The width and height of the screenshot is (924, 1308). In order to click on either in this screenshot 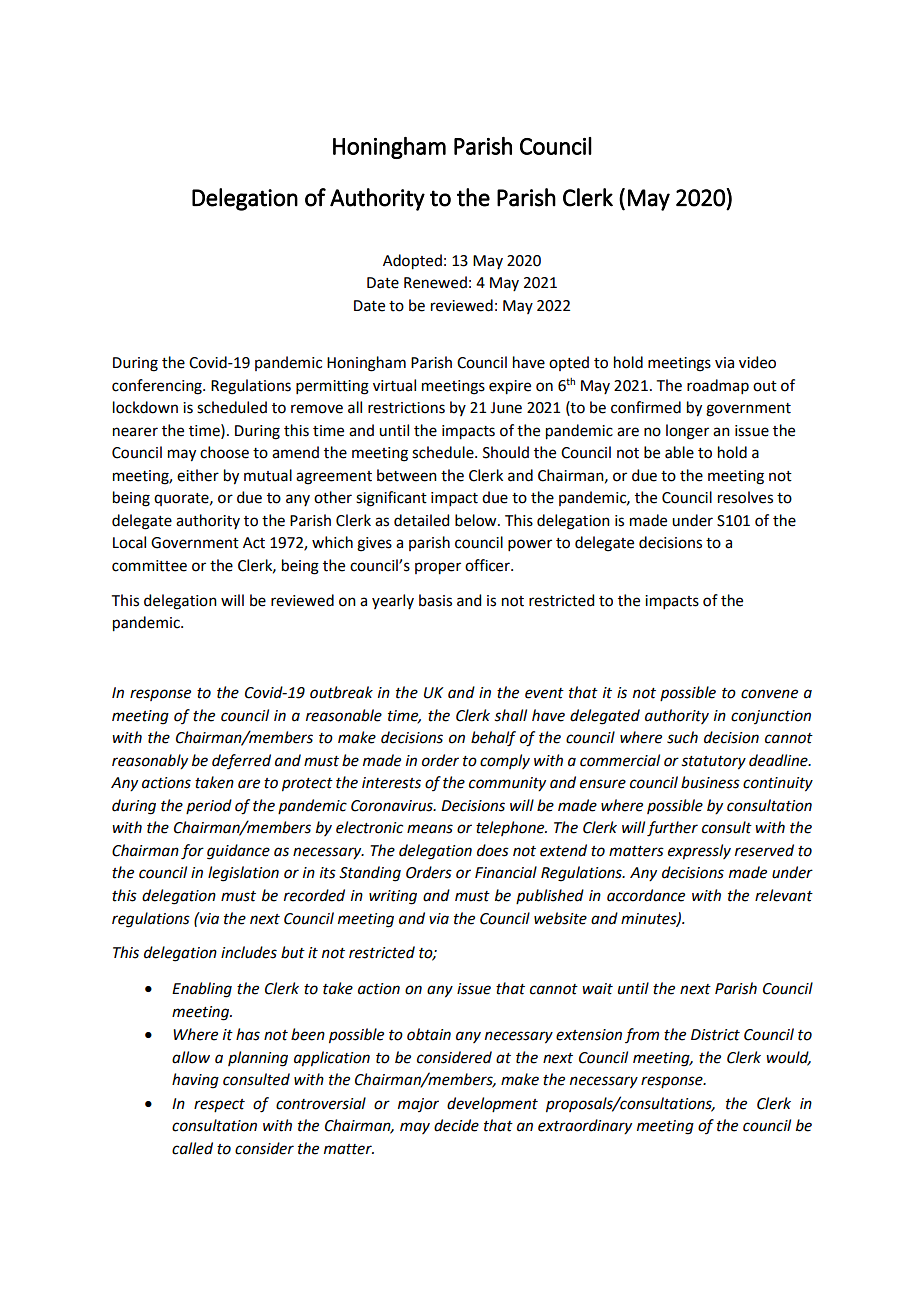, I will do `click(198, 475)`.
